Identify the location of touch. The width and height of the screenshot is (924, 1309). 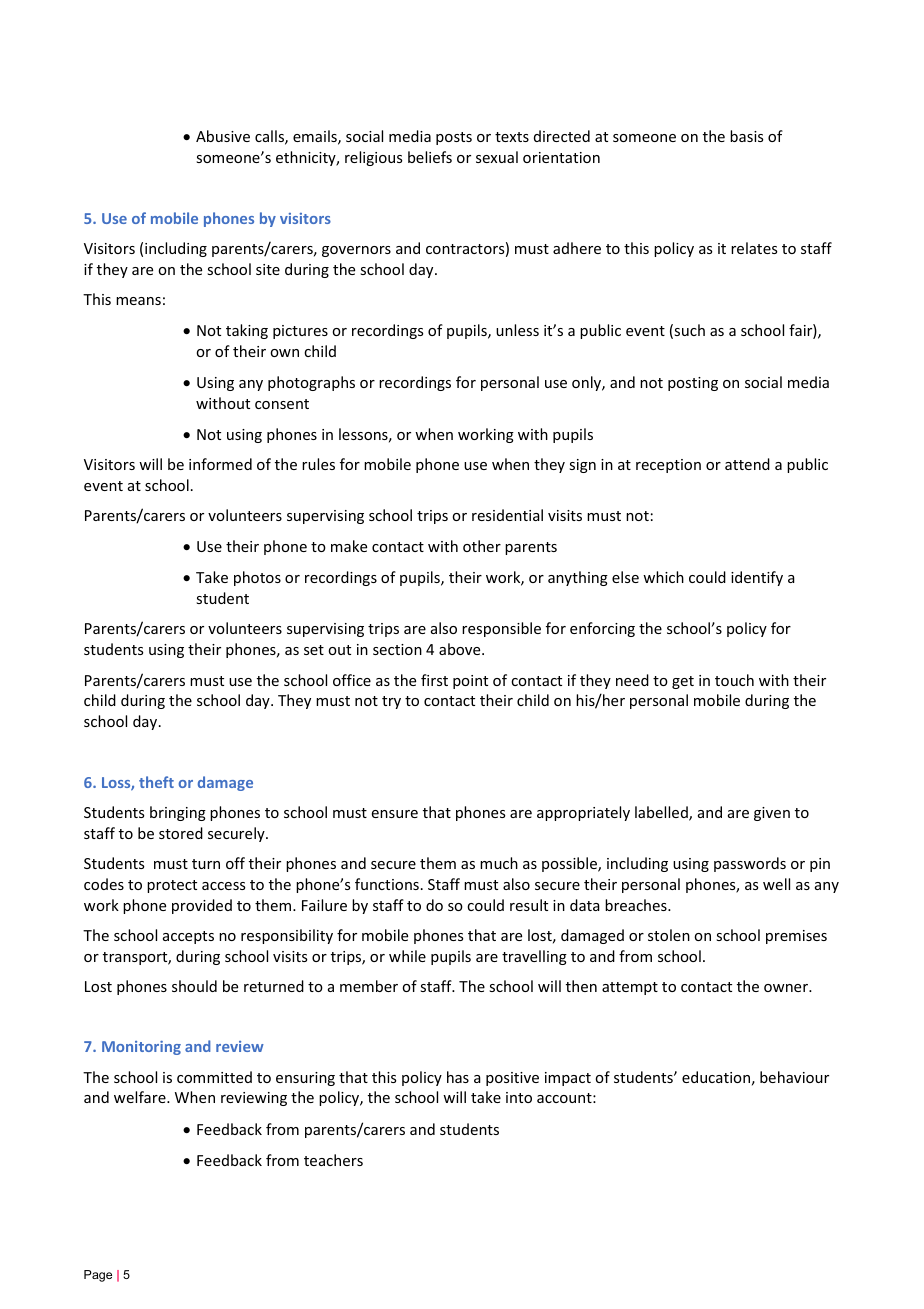
(734, 680).
